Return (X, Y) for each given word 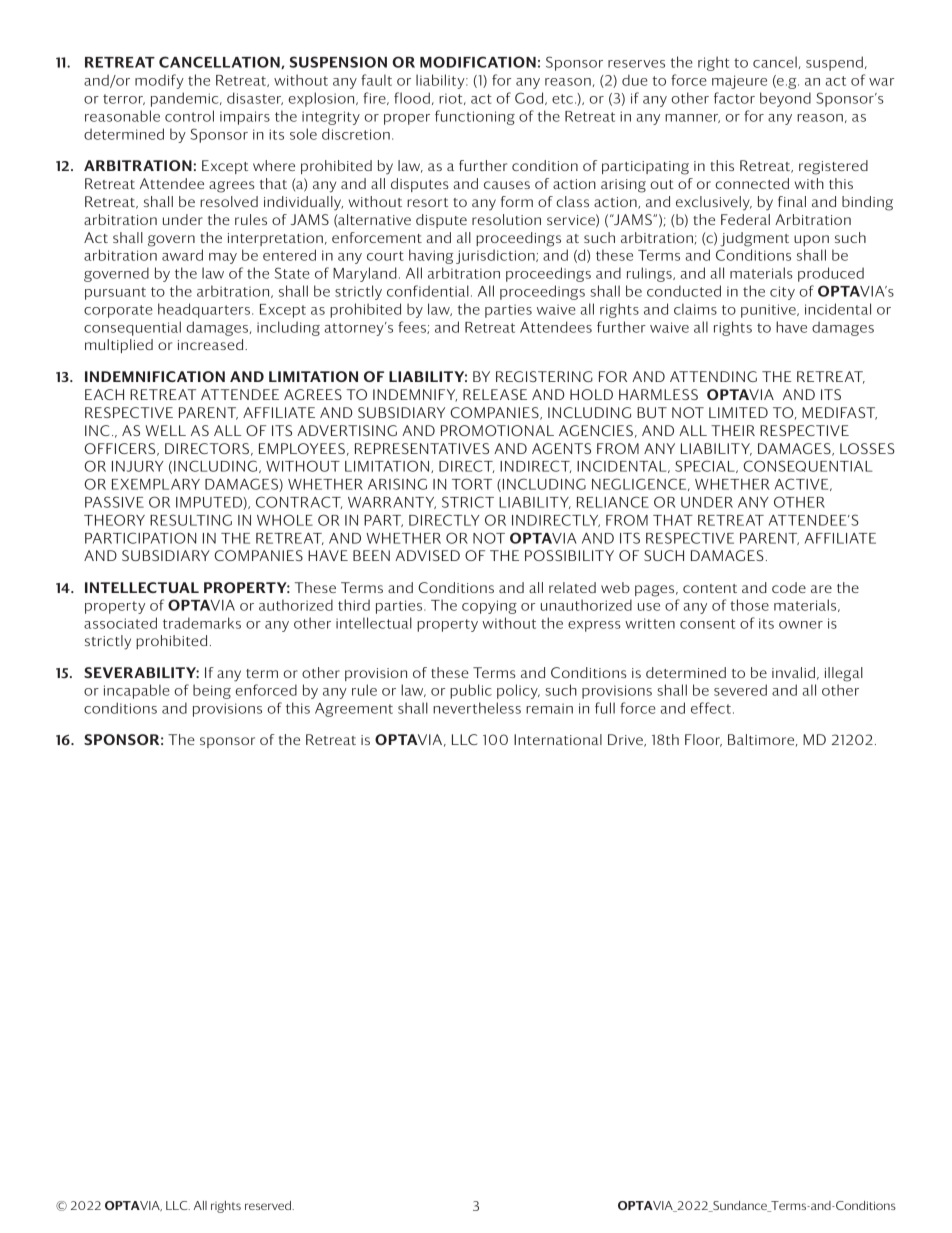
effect (711, 708)
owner (801, 625)
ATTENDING (713, 376)
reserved (269, 1205)
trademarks (202, 623)
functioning (475, 117)
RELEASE (495, 394)
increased (212, 344)
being (212, 691)
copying (489, 607)
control (189, 116)
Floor (703, 740)
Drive (626, 740)
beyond (785, 99)
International (558, 739)
